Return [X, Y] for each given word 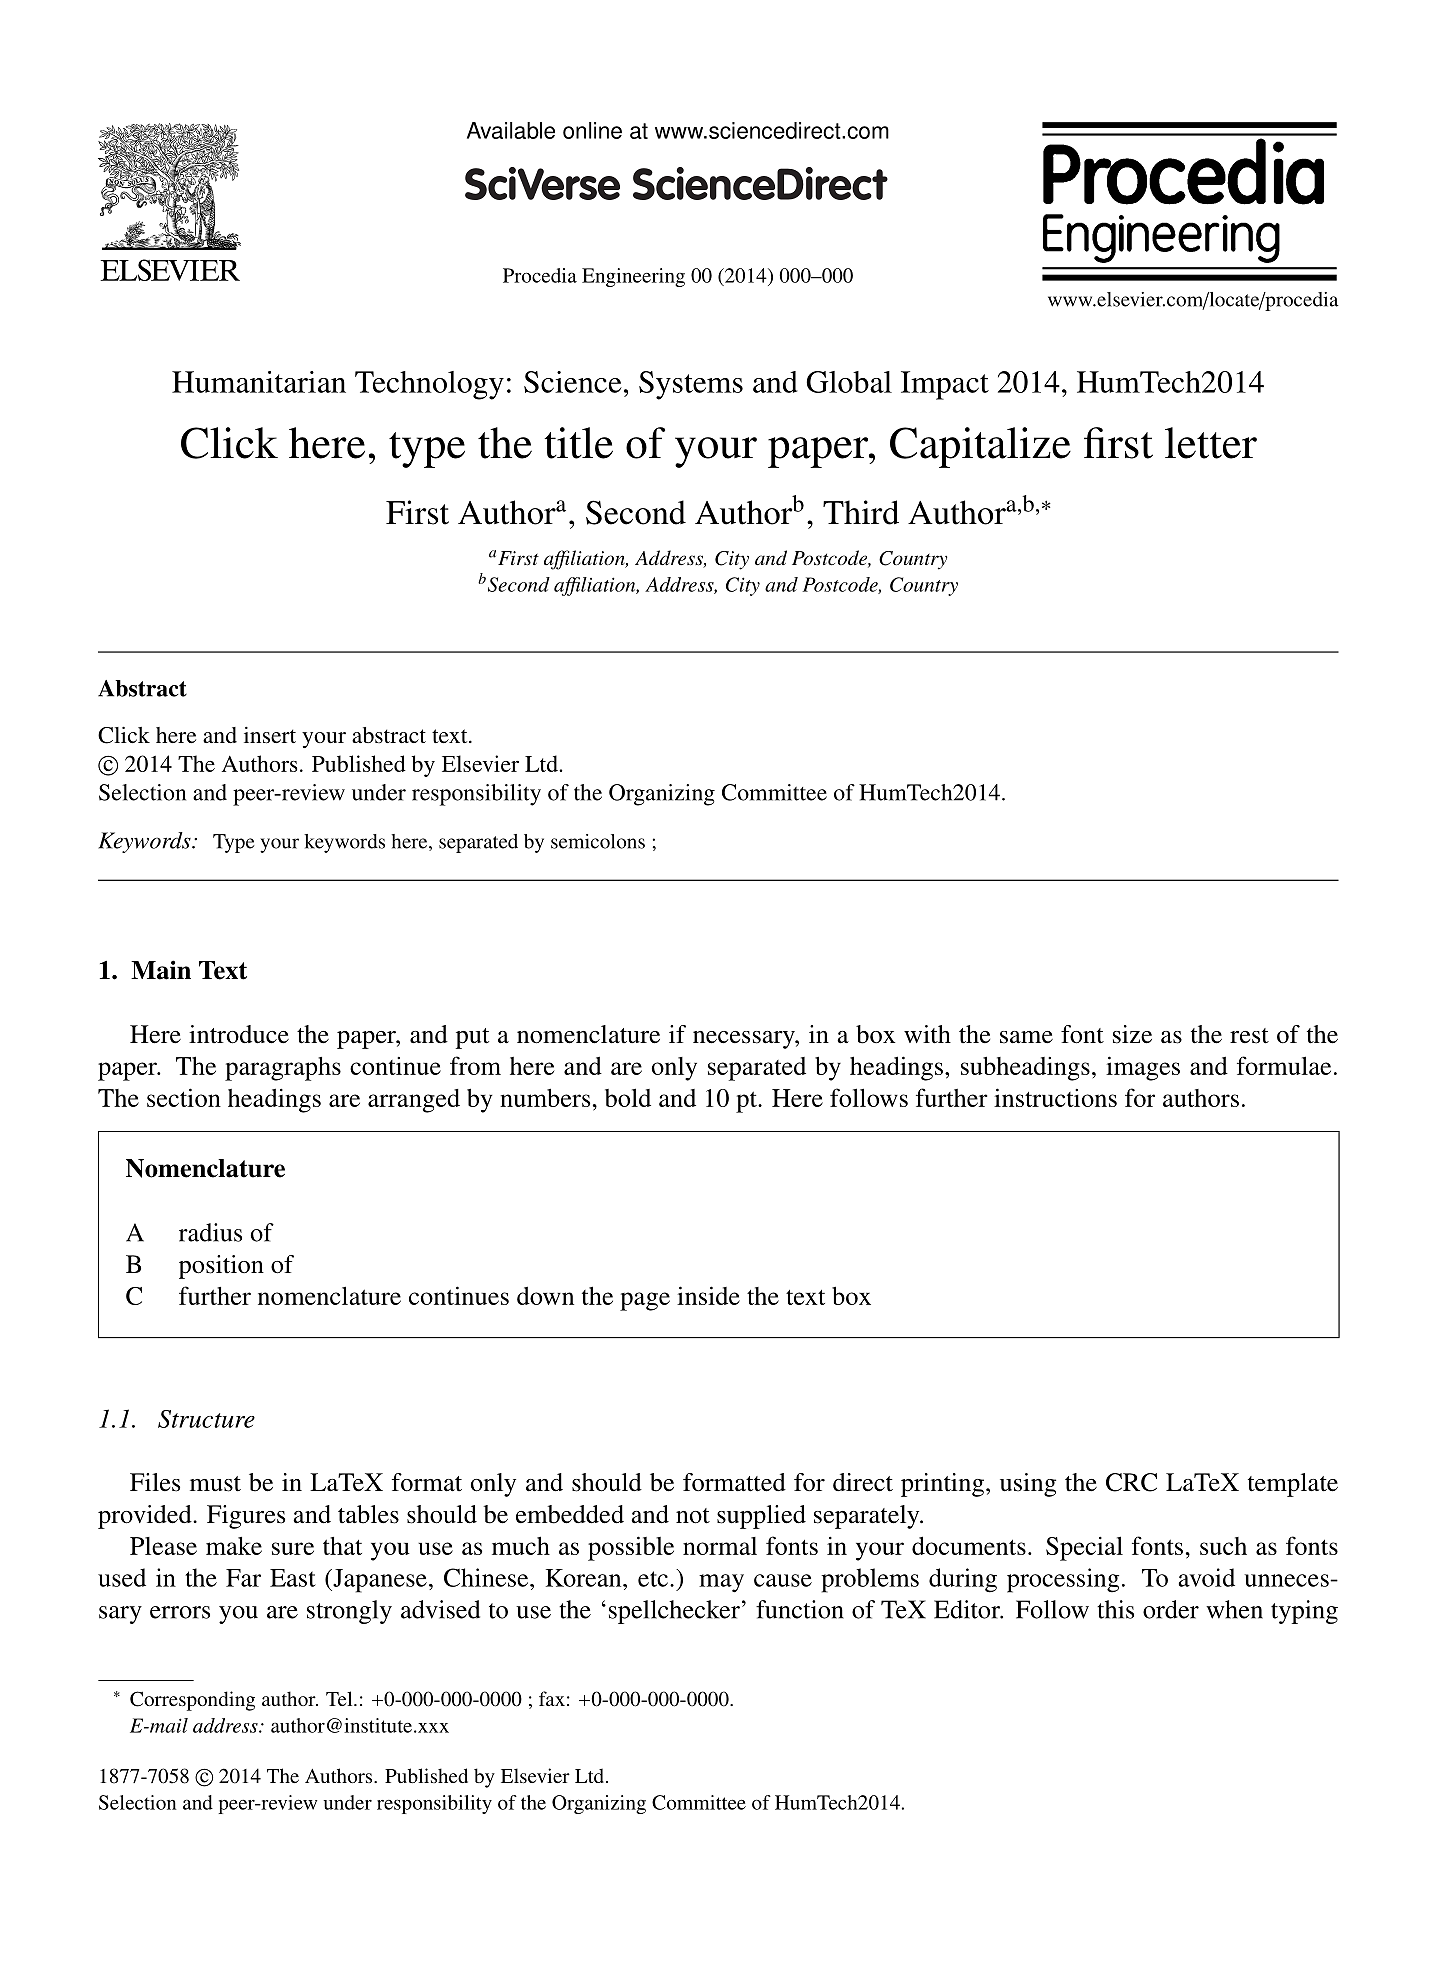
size [1132, 1034]
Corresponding [192, 1701]
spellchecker [674, 1612]
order [1171, 1609]
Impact [945, 385]
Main [161, 970]
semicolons [598, 841]
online [592, 130]
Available [511, 130]
